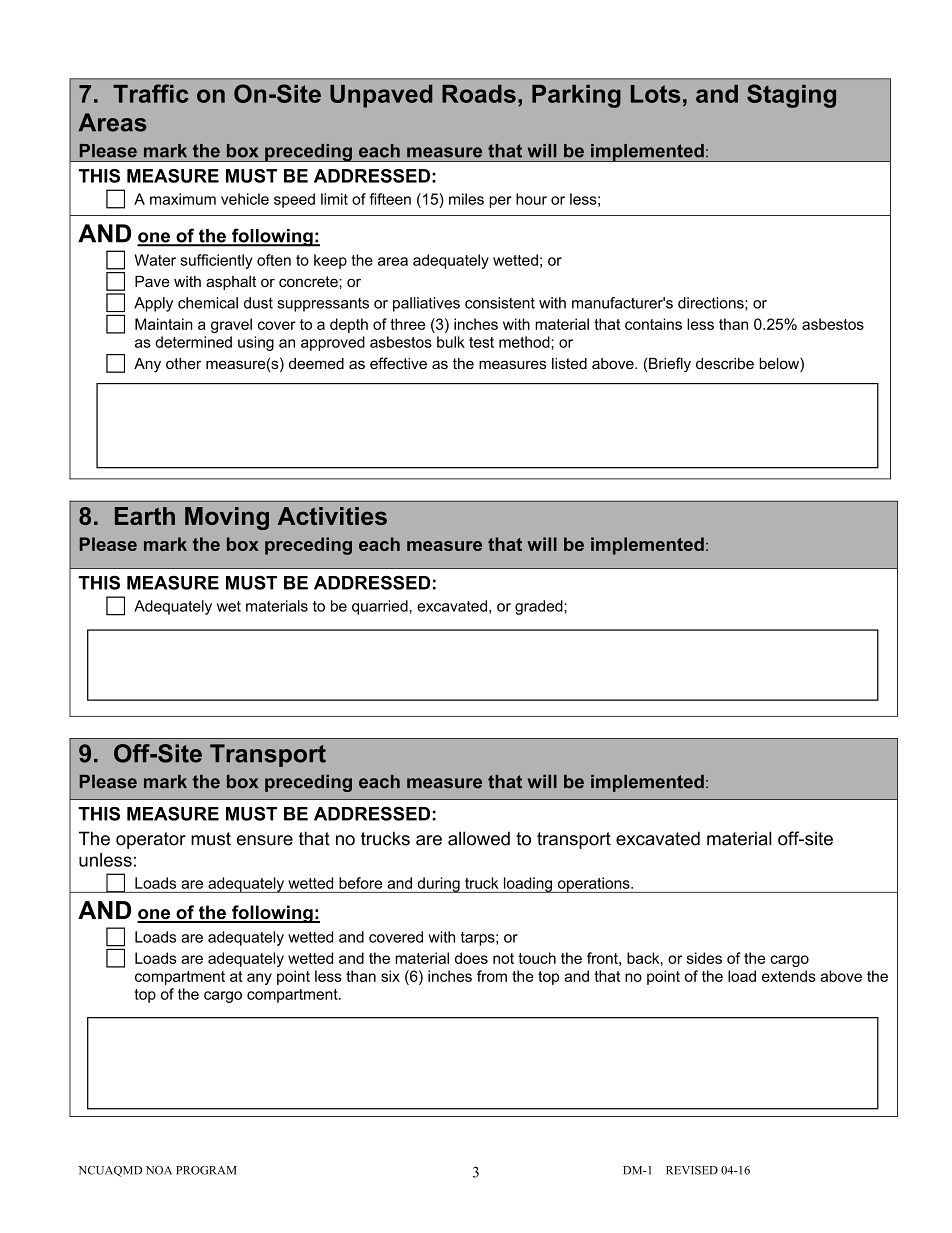 The width and height of the image is (952, 1233). What do you see at coordinates (479, 94) in the image?
I see `Roads` at bounding box center [479, 94].
